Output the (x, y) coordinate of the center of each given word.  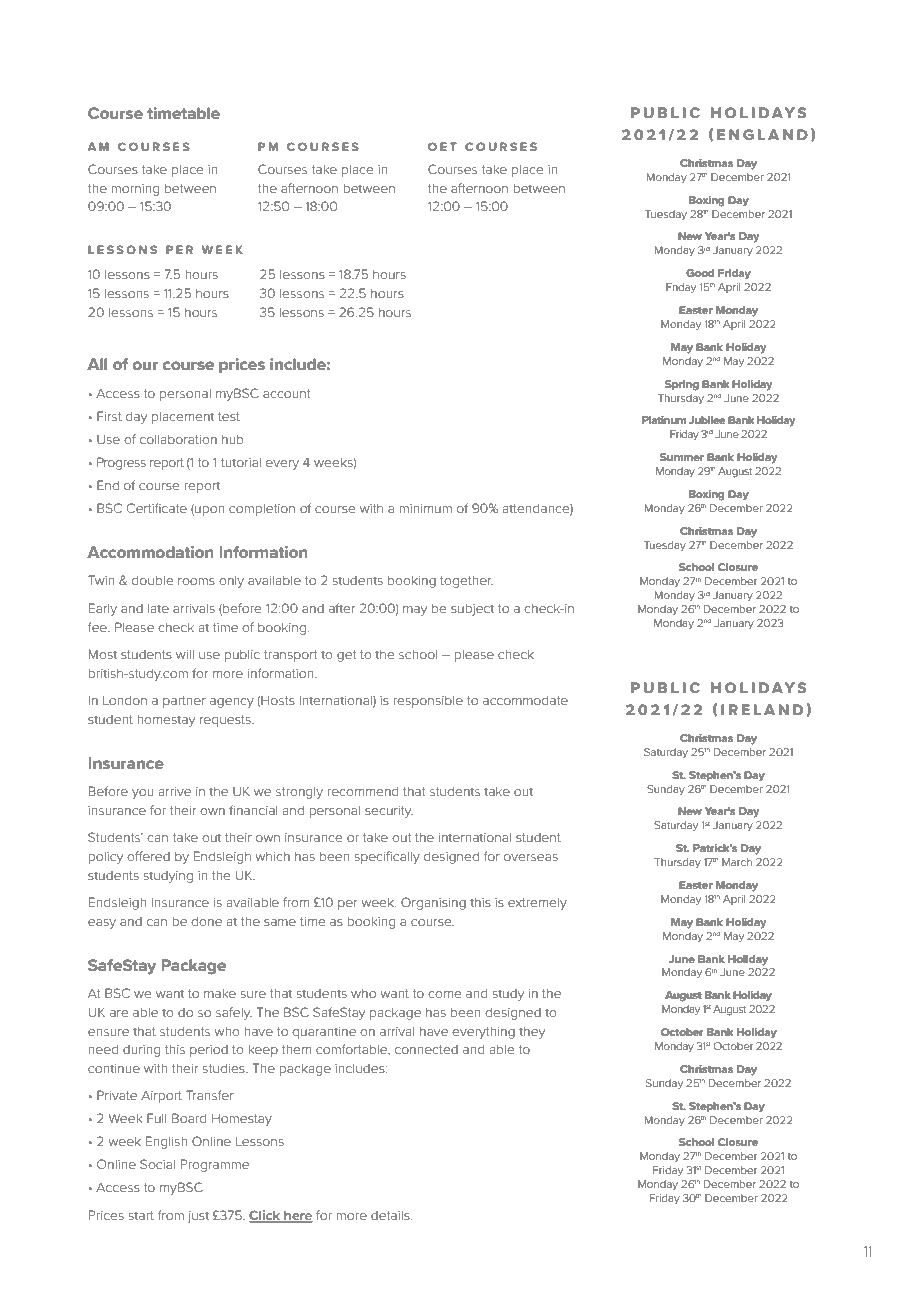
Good (700, 273)
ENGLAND (762, 134)
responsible (428, 702)
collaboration (178, 439)
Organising (433, 903)
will (185, 654)
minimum (425, 508)
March (737, 862)
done (206, 921)
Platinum (664, 420)
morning (135, 190)
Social (157, 1164)
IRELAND (762, 709)
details (391, 1215)
